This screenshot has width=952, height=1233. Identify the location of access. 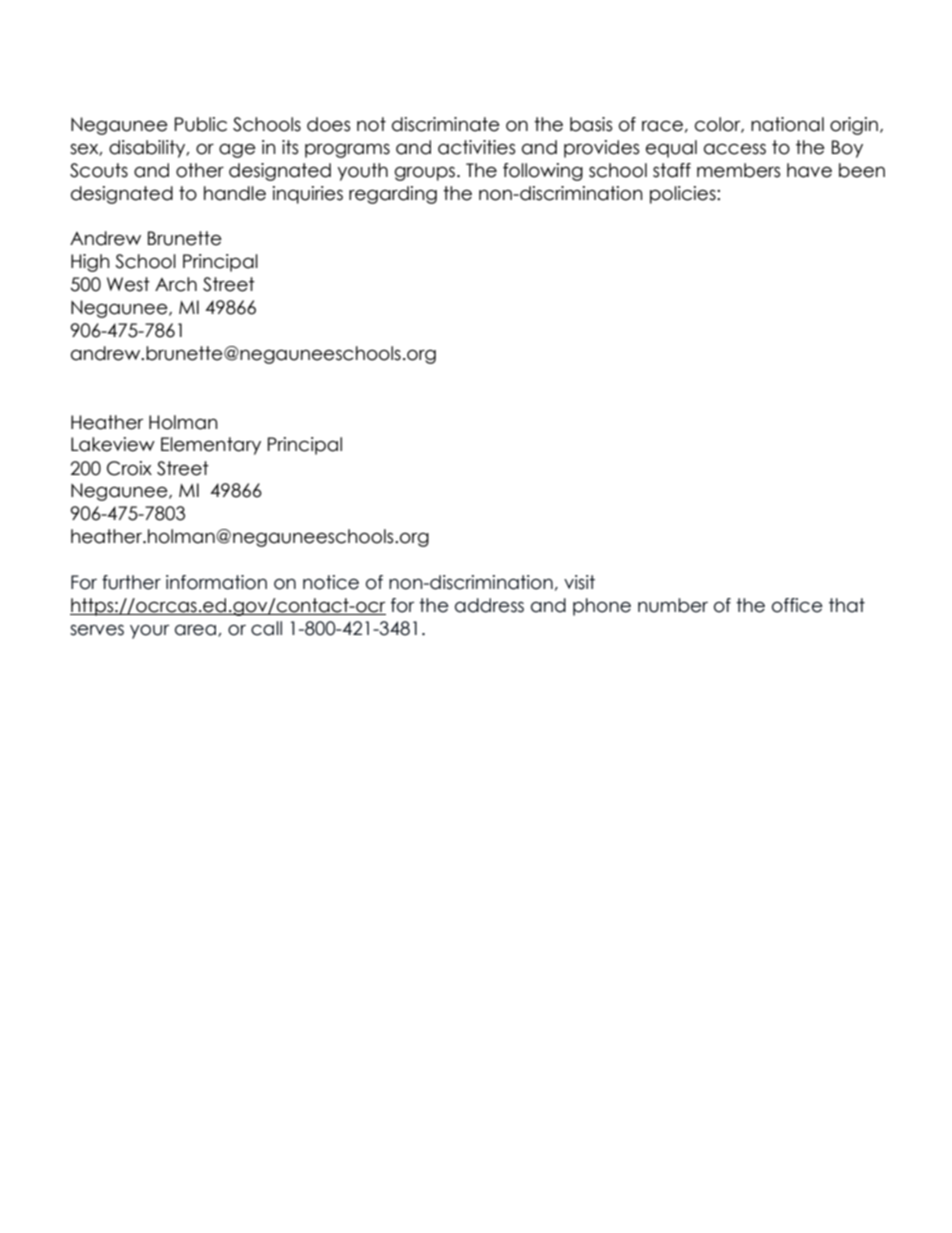
(735, 149).
